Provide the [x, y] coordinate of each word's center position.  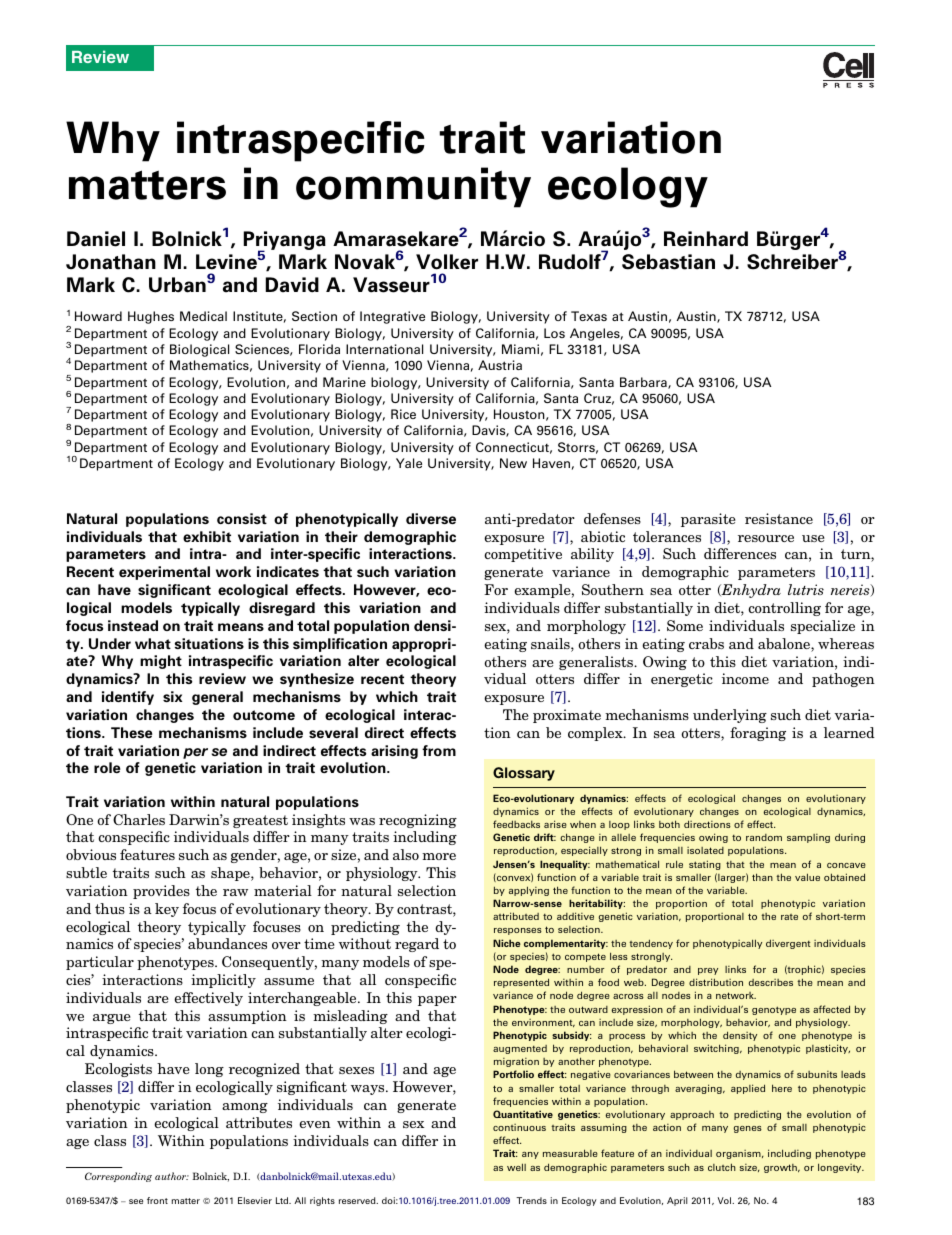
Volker [447, 262]
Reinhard [706, 239]
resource [766, 538]
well [516, 1167]
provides [161, 892]
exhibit [207, 536]
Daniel [96, 239]
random [764, 837]
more [439, 856]
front [157, 1200]
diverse [431, 518]
